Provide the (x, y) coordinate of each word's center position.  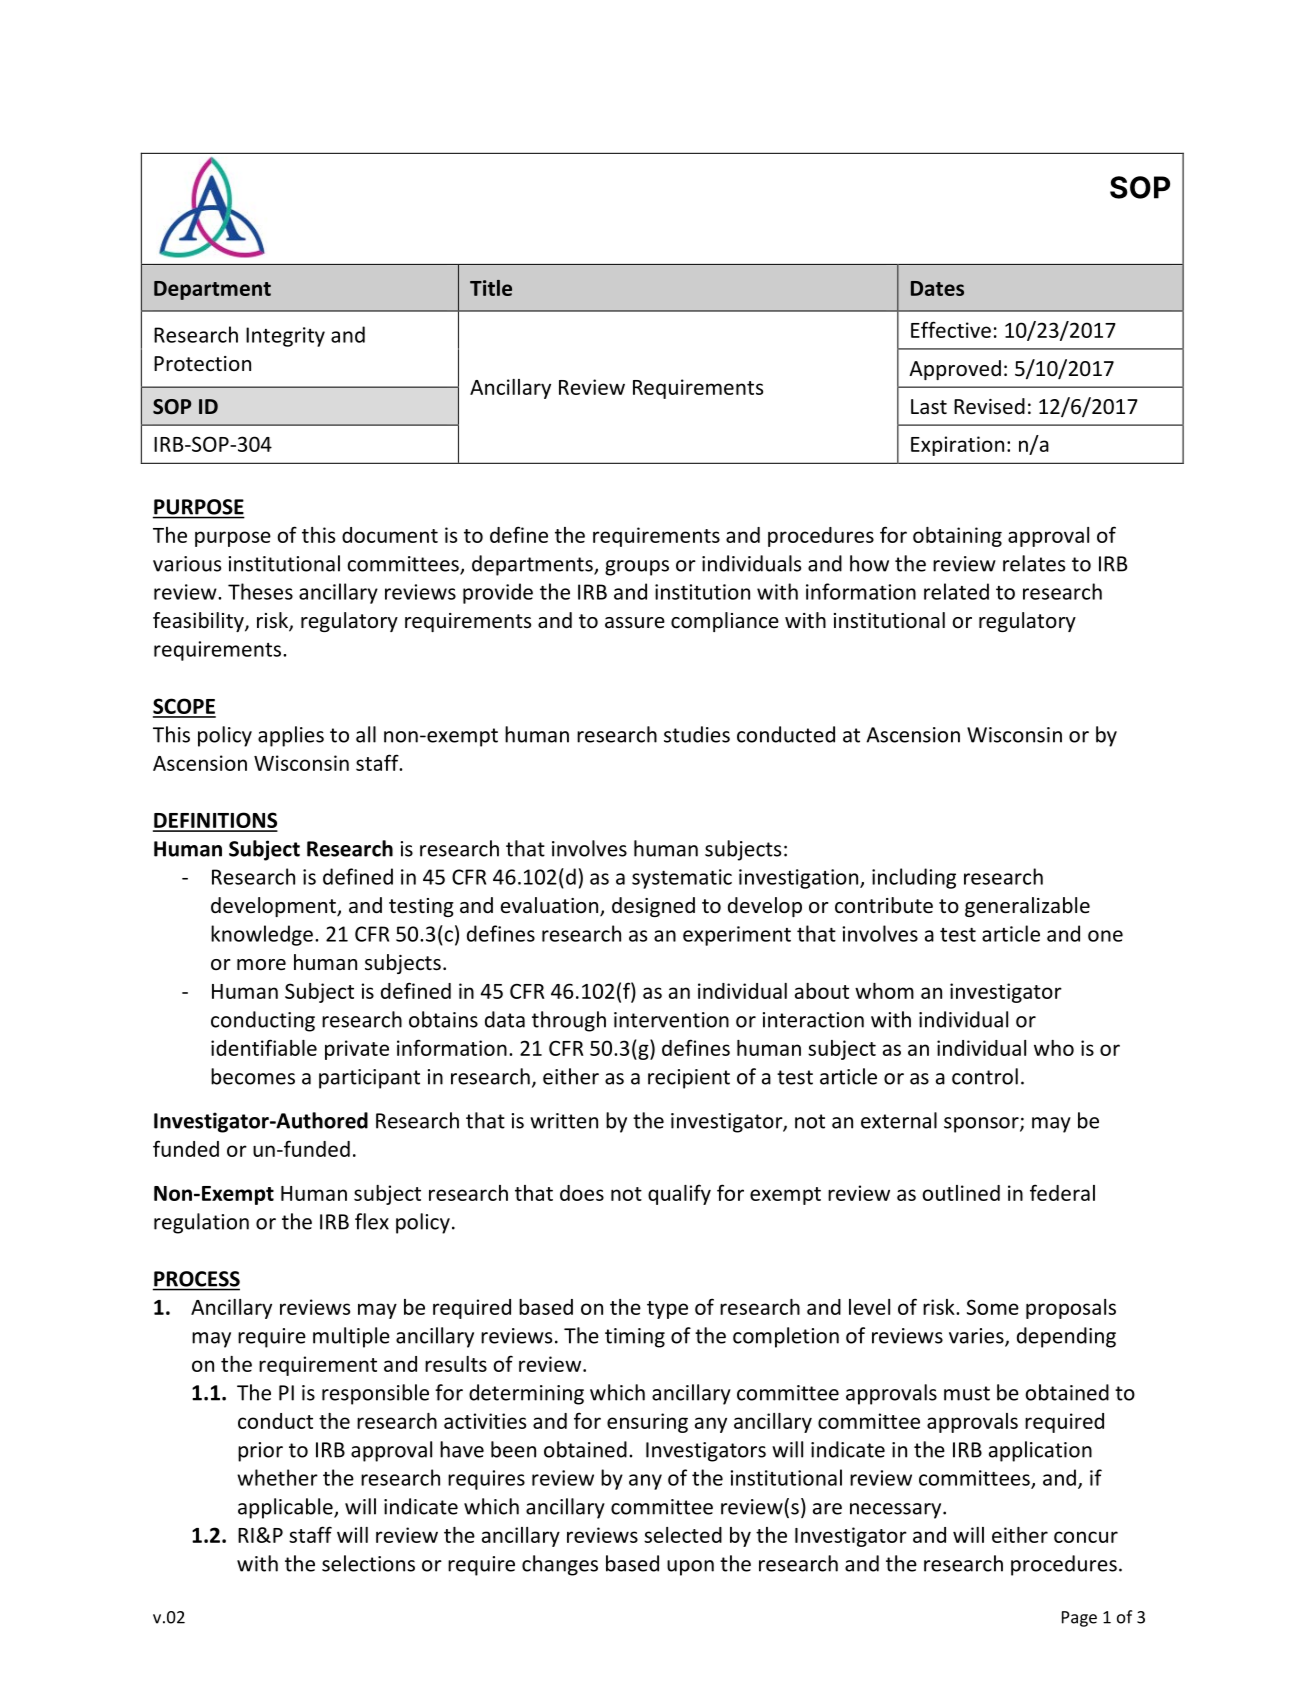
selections (368, 1563)
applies (291, 736)
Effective (951, 329)
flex (372, 1221)
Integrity (285, 337)
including (914, 878)
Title (491, 288)
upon (690, 1568)
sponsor (982, 1125)
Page (1079, 1619)
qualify (679, 1194)
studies (697, 734)
